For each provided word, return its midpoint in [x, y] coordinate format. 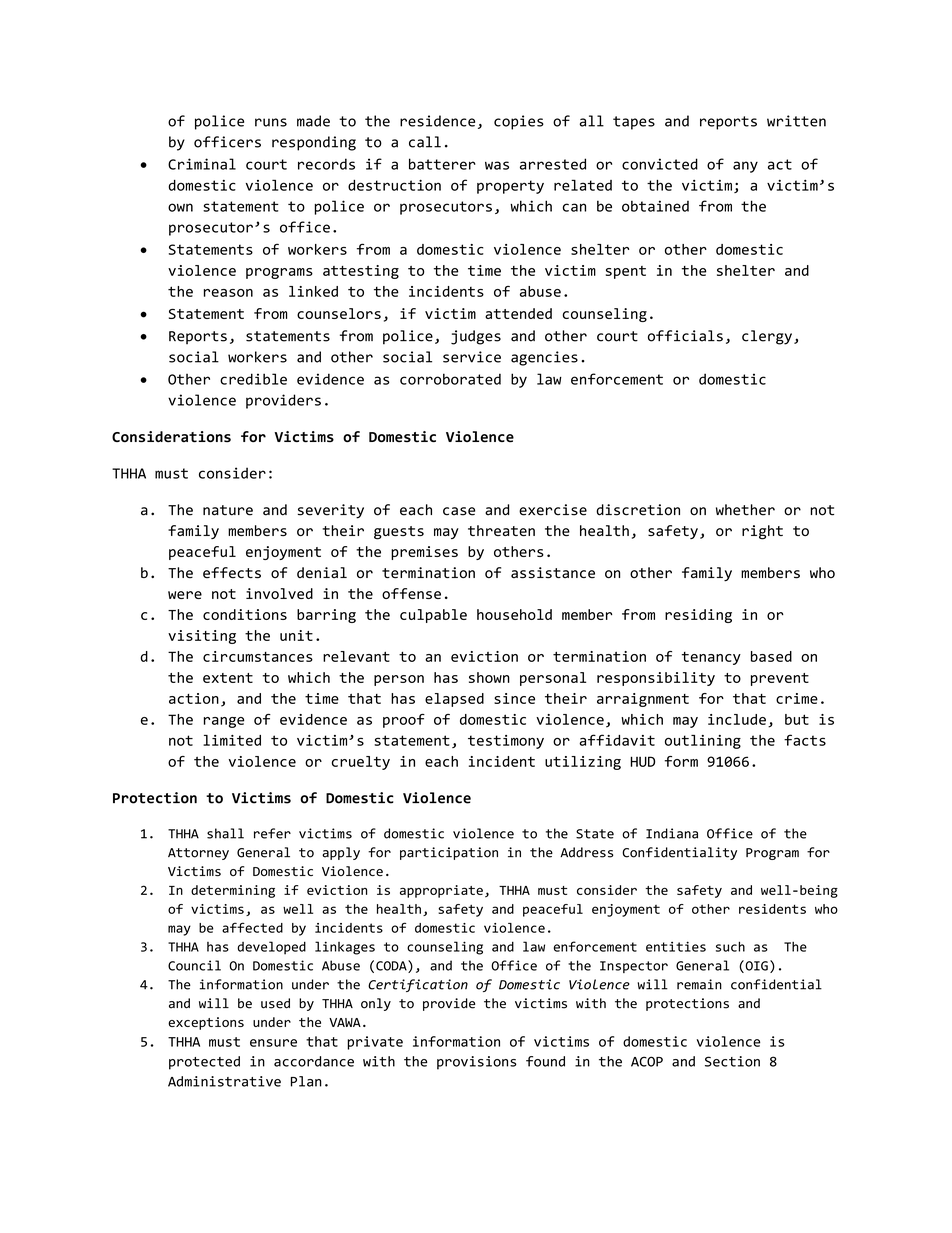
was [497, 165]
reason [228, 293]
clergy [767, 337]
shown [489, 677]
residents [772, 909]
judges [476, 337]
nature [228, 510]
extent [228, 678]
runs [271, 122]
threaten [501, 530]
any [745, 167]
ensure [273, 1043]
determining [233, 891]
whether [745, 510]
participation [449, 853]
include [737, 719]
